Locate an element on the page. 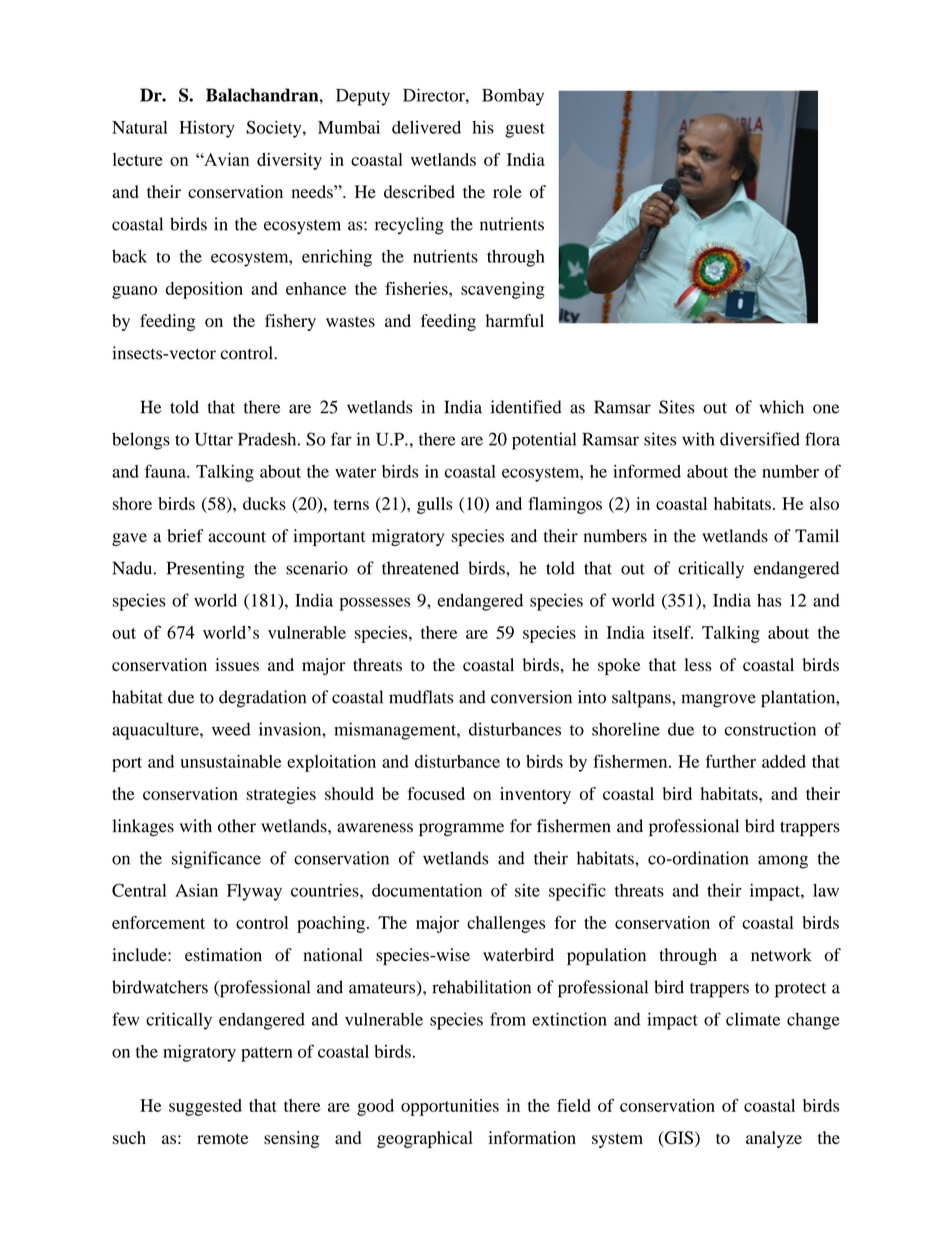 The width and height of the page is (952, 1233). History is located at coordinates (207, 129).
